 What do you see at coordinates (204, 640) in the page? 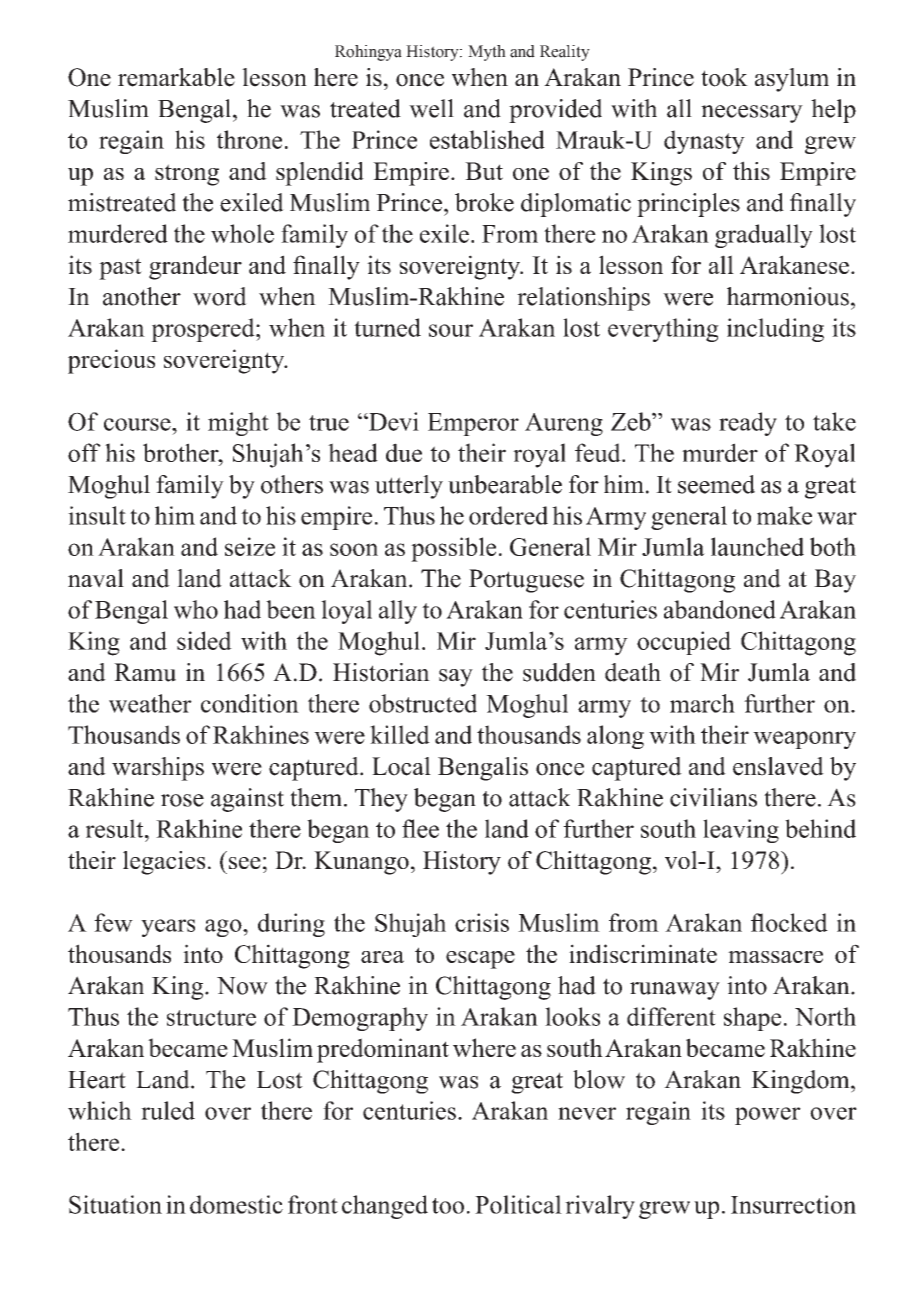
I see `sided` at bounding box center [204, 640].
